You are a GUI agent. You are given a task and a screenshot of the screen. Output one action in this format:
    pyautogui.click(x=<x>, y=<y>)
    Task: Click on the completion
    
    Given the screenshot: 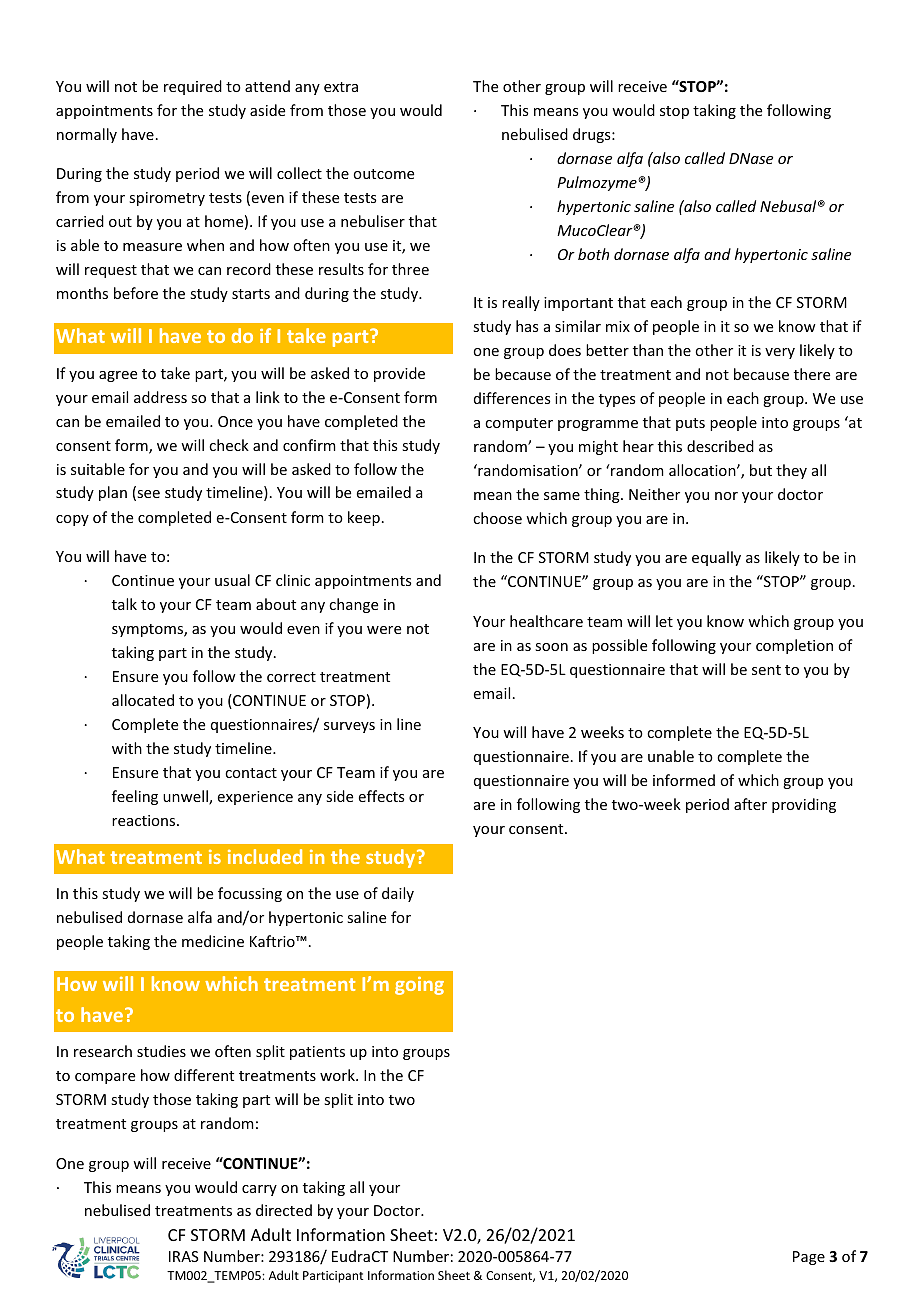 What is the action you would take?
    pyautogui.click(x=794, y=646)
